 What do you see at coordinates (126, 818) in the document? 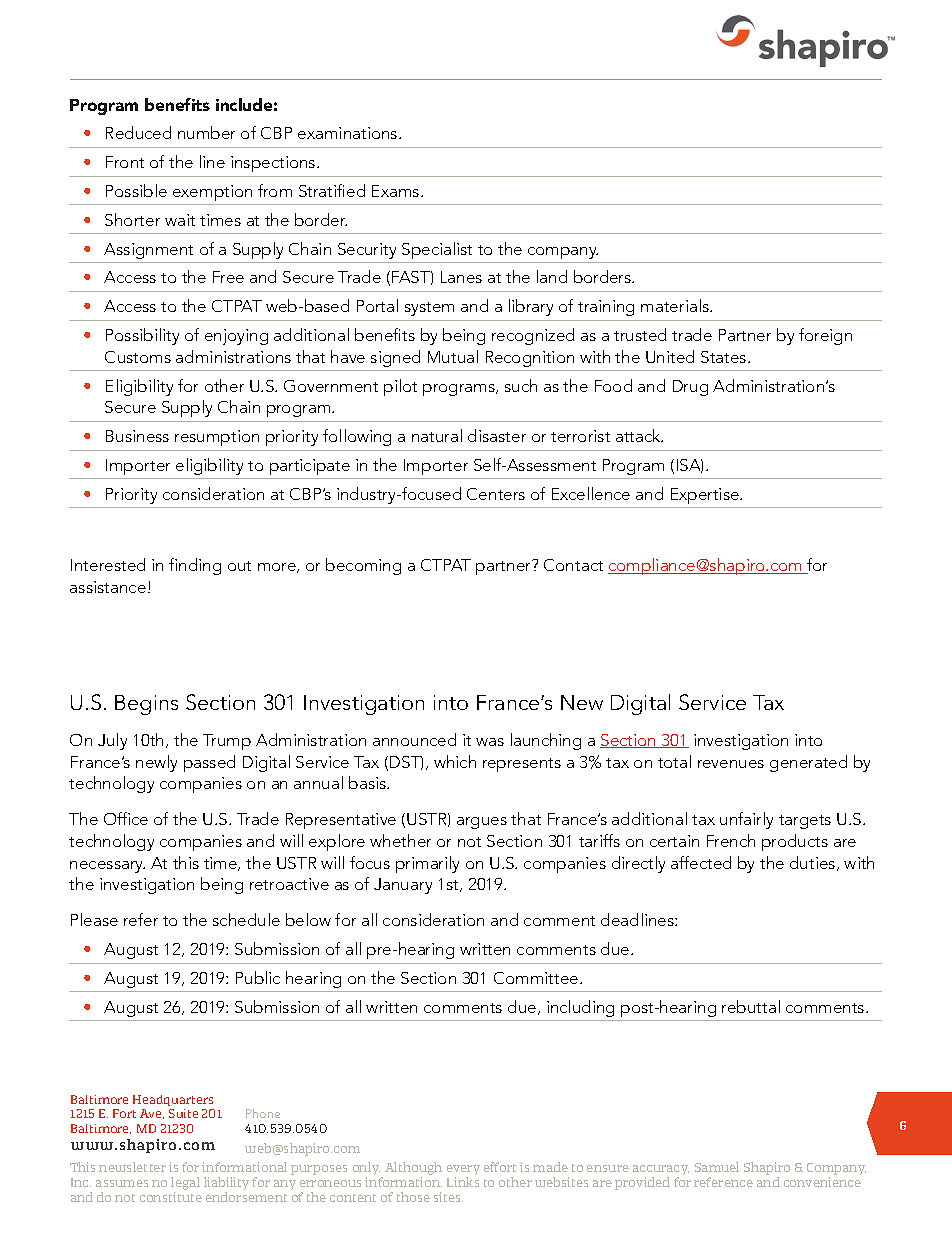
I see `Office` at bounding box center [126, 818].
